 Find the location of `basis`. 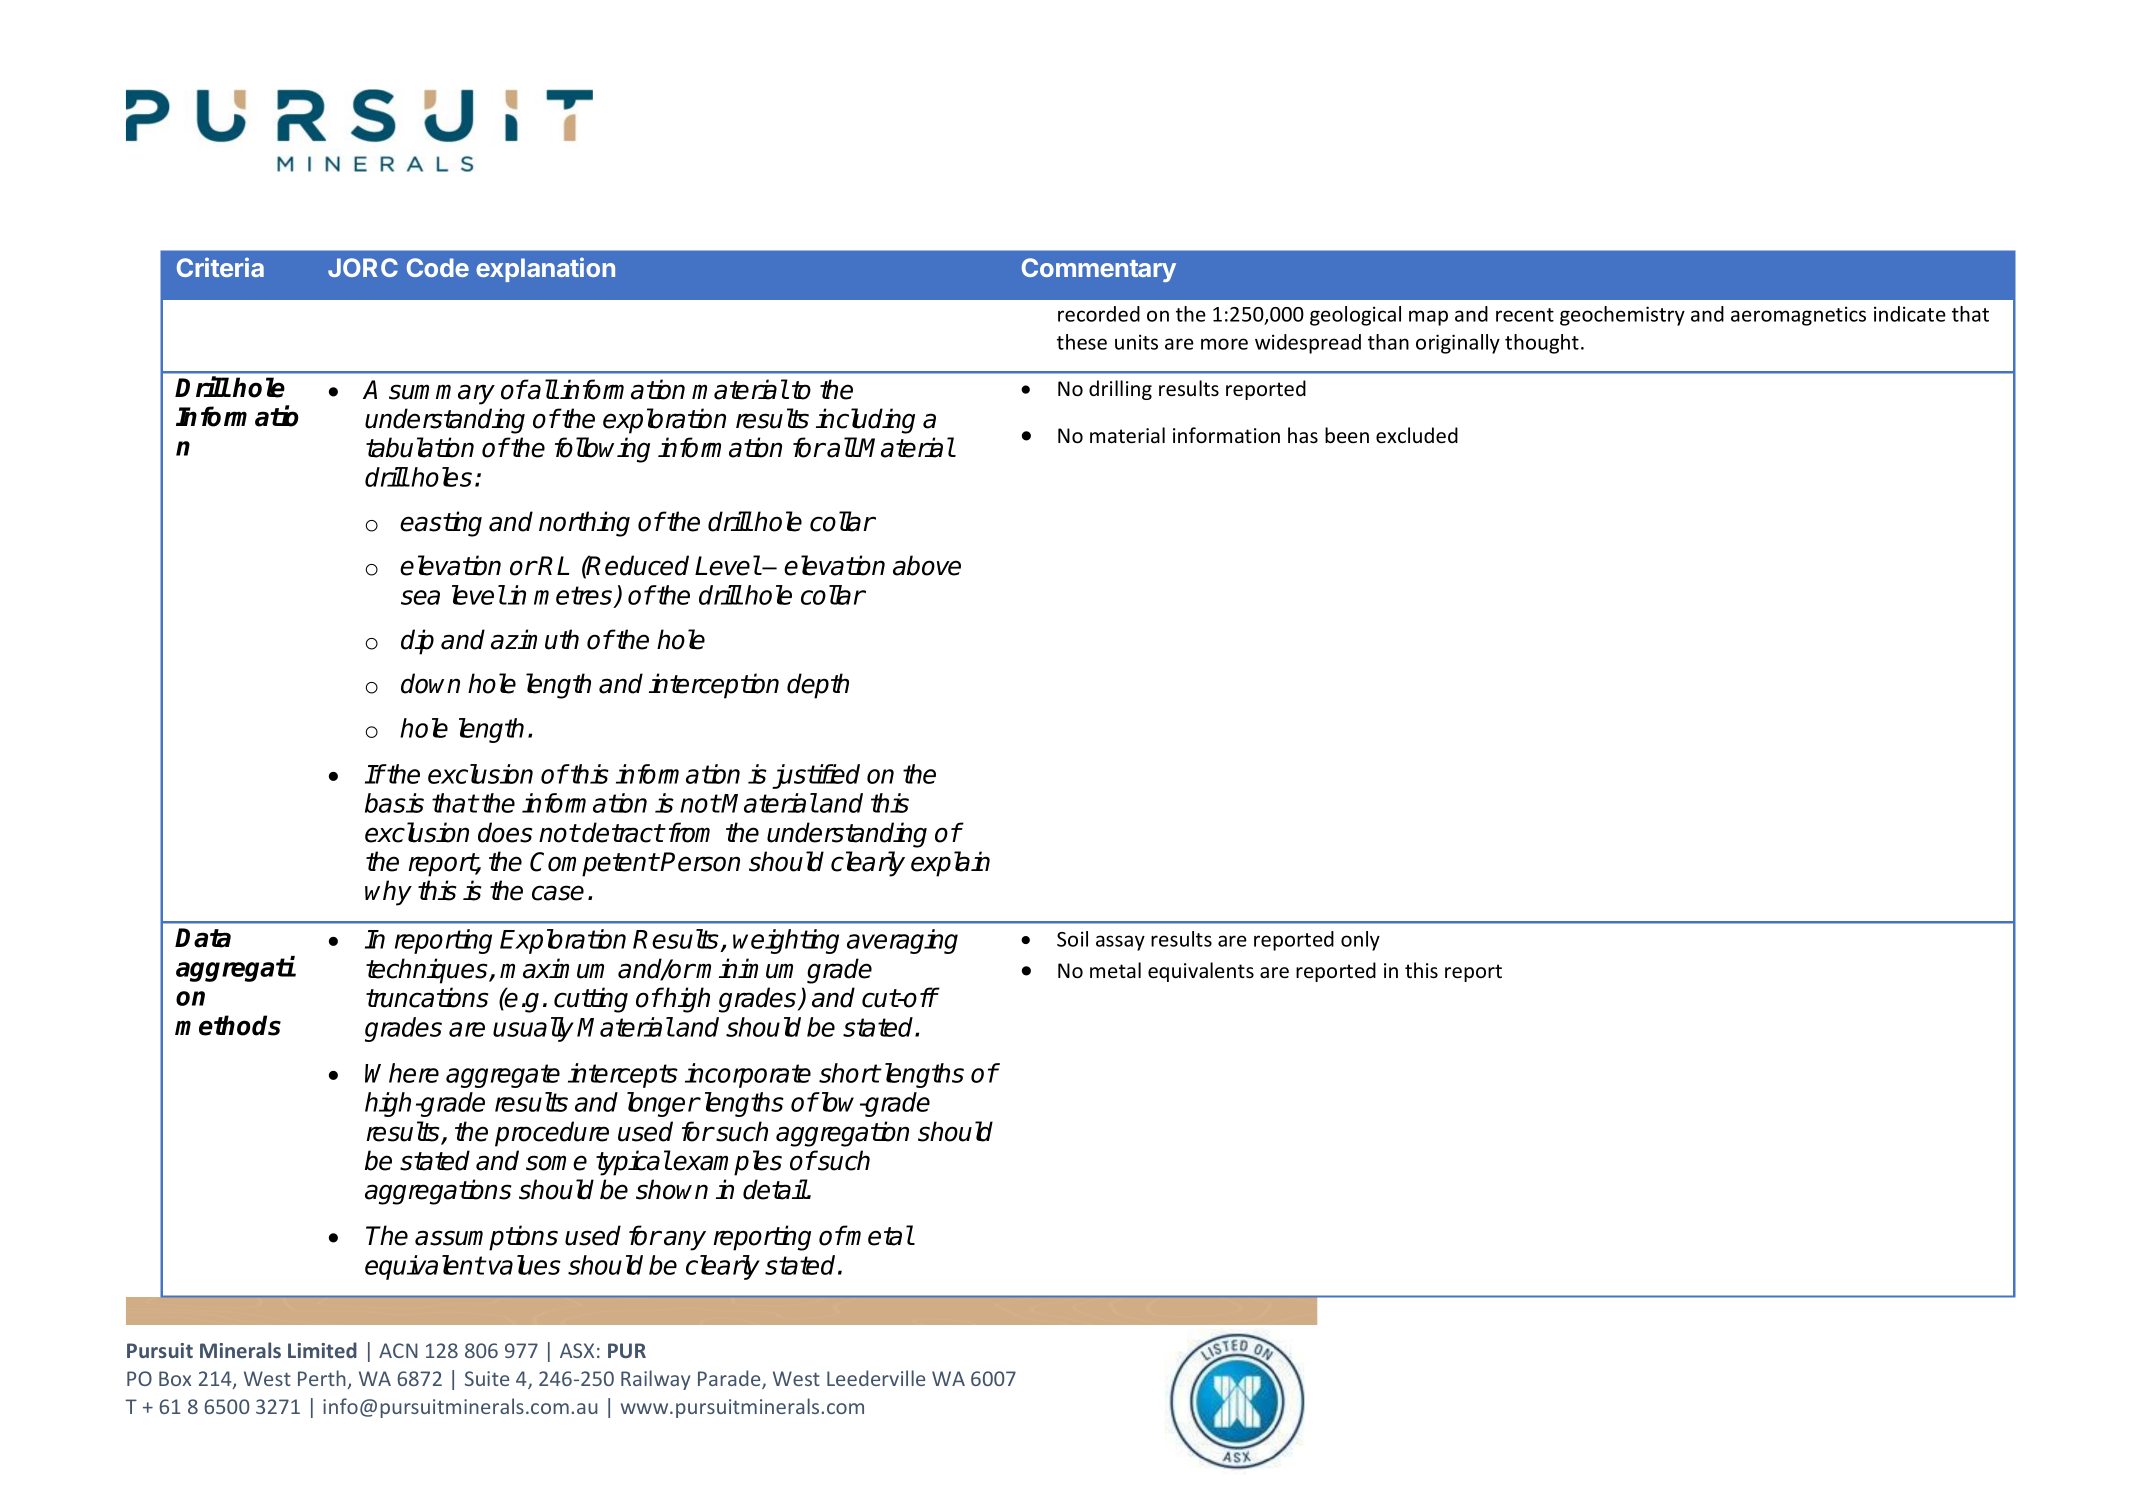

basis is located at coordinates (394, 803).
